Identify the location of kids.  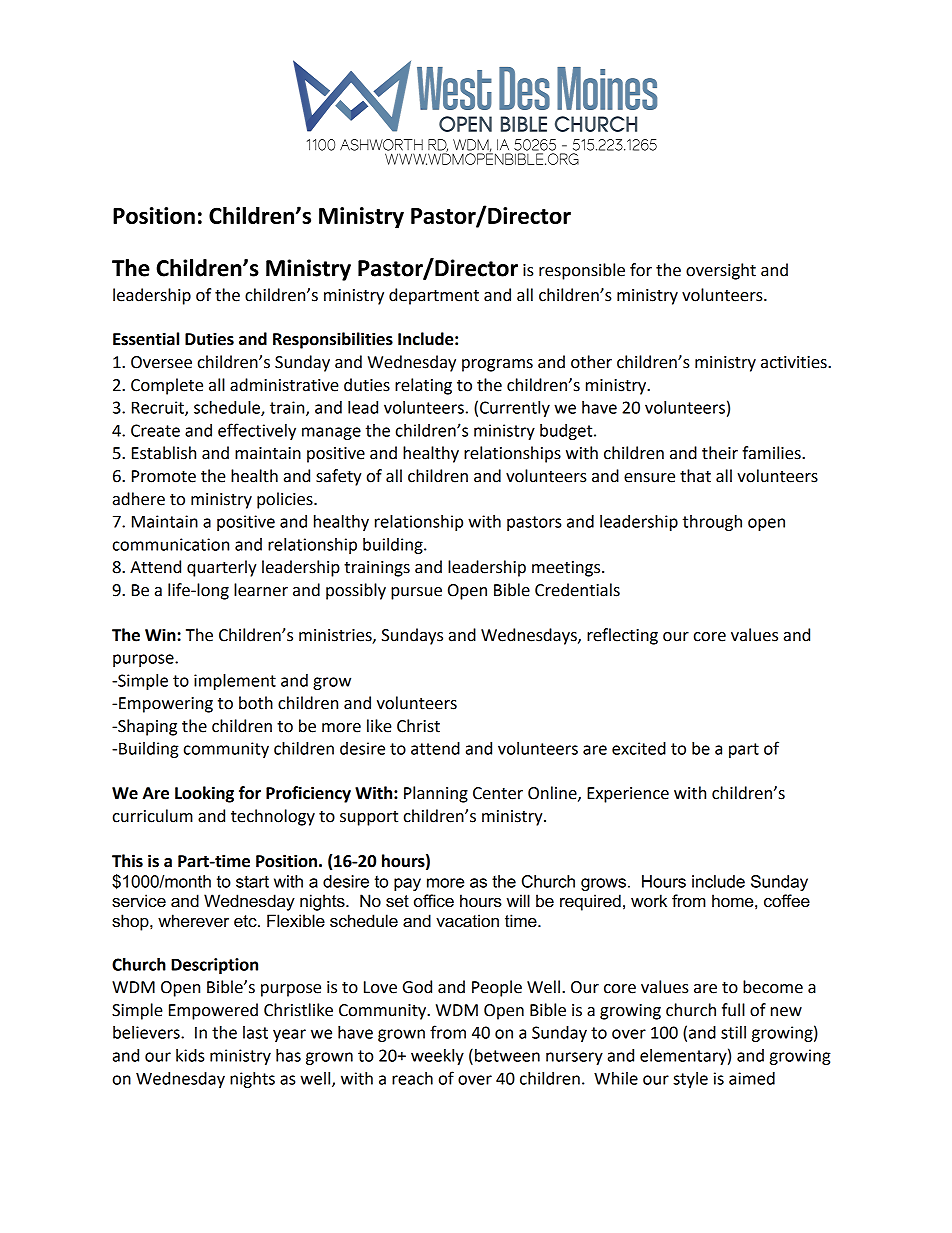
(190, 1055).
